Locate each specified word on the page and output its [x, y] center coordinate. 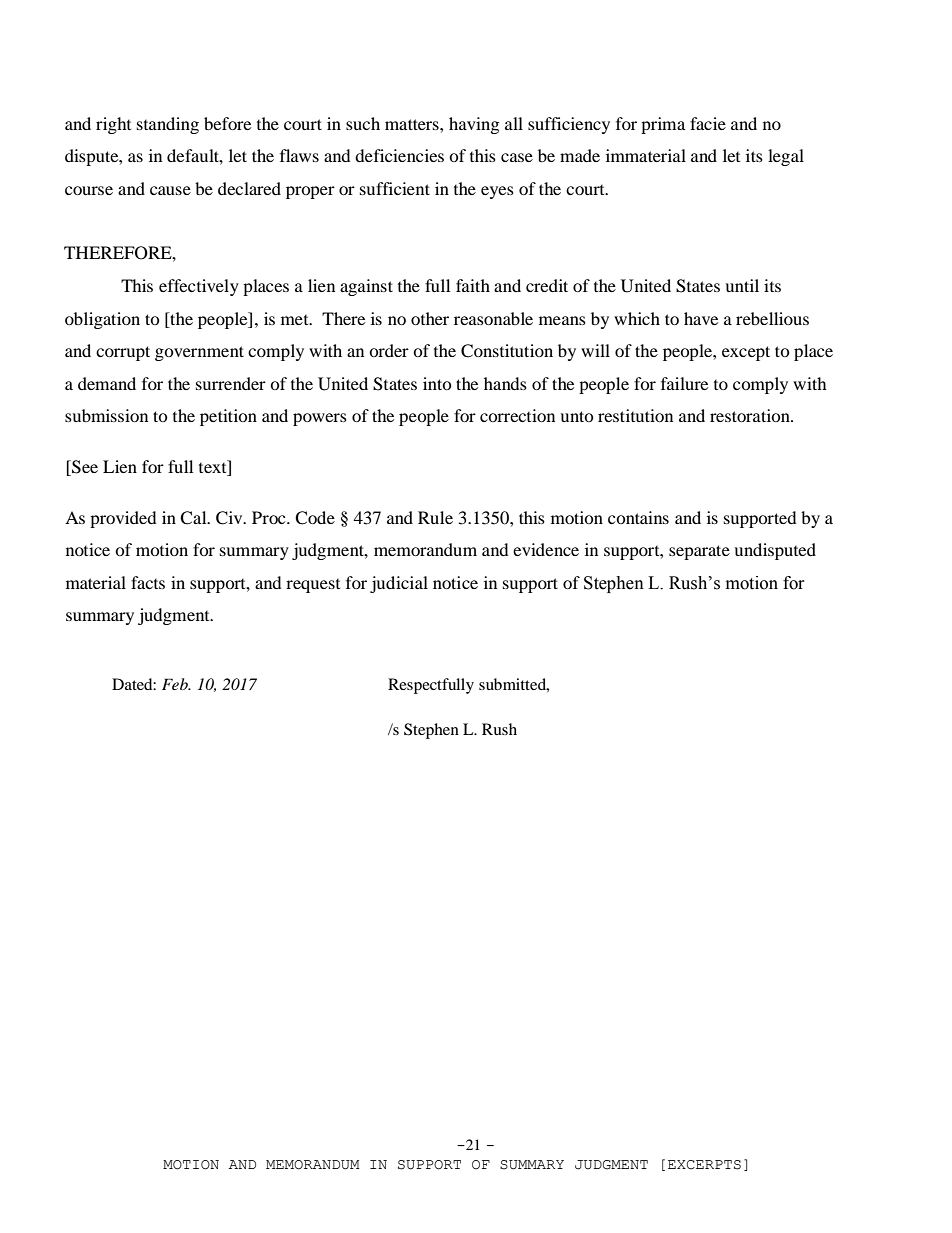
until [742, 285]
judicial [399, 584]
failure [684, 383]
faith [473, 285]
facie [708, 123]
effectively [199, 287]
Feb [176, 684]
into [437, 383]
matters [413, 124]
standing [168, 125]
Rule [435, 517]
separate [699, 552]
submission [106, 415]
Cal [194, 518]
